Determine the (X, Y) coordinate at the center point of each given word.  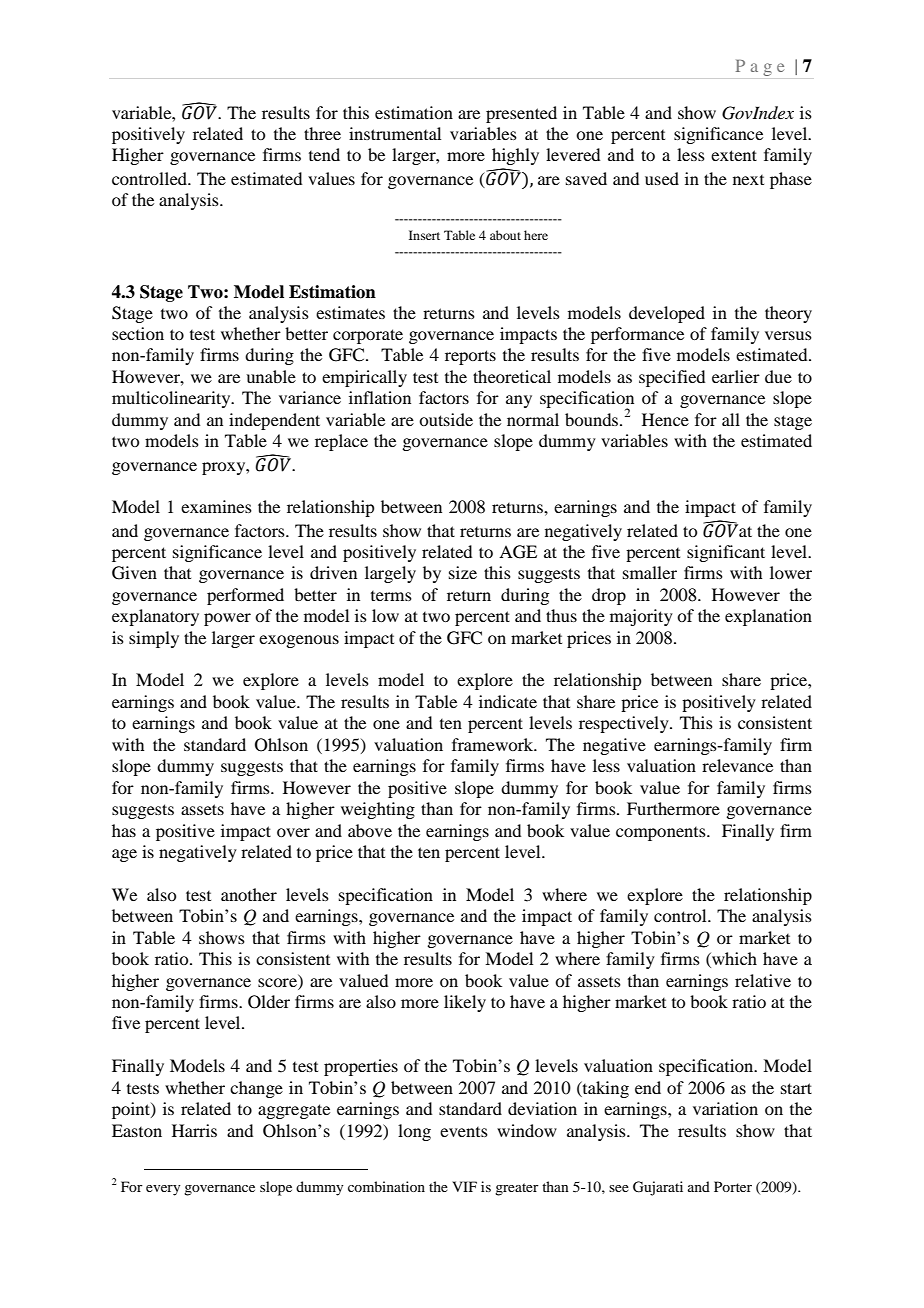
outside (446, 419)
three (322, 133)
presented (521, 114)
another (249, 894)
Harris (194, 1130)
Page (760, 67)
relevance (737, 765)
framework (494, 744)
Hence (665, 419)
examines (216, 506)
